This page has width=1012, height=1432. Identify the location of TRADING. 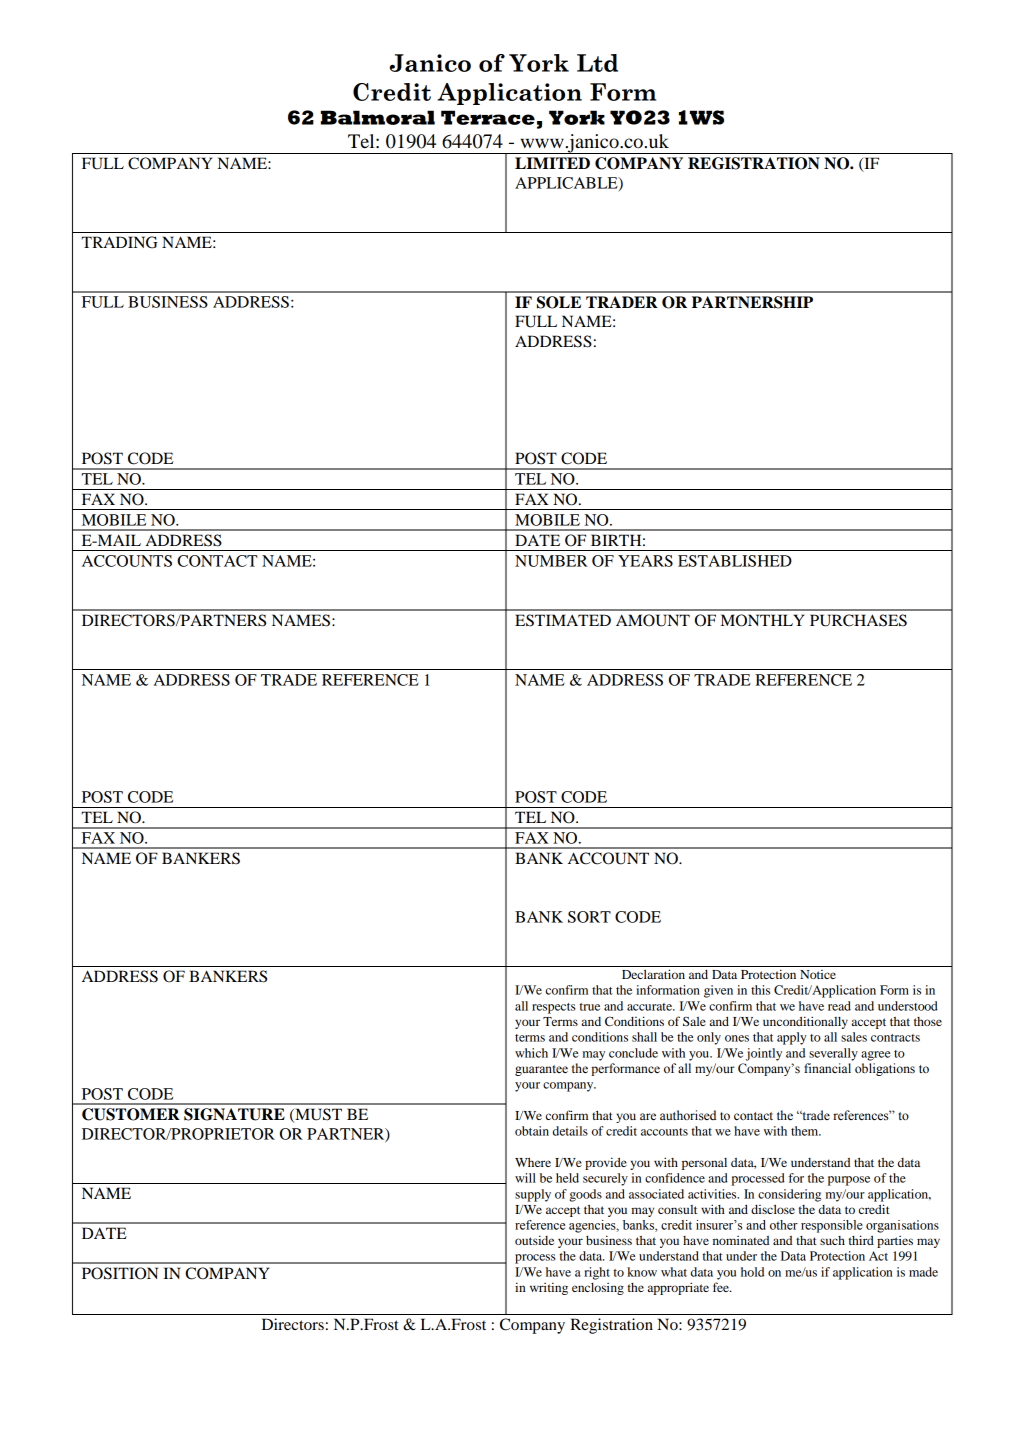
(120, 242).
